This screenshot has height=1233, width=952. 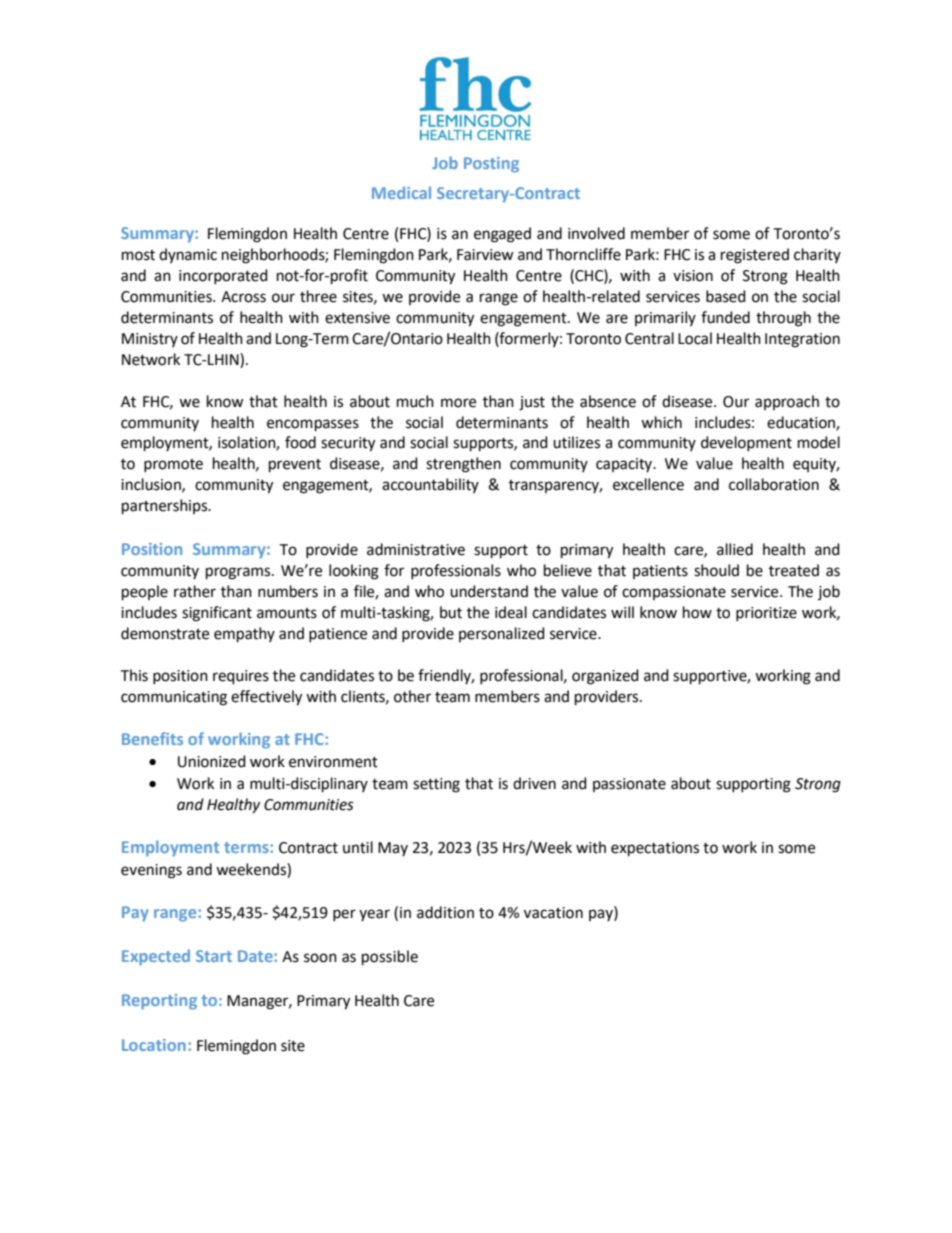 I want to click on accountability, so click(x=430, y=485).
